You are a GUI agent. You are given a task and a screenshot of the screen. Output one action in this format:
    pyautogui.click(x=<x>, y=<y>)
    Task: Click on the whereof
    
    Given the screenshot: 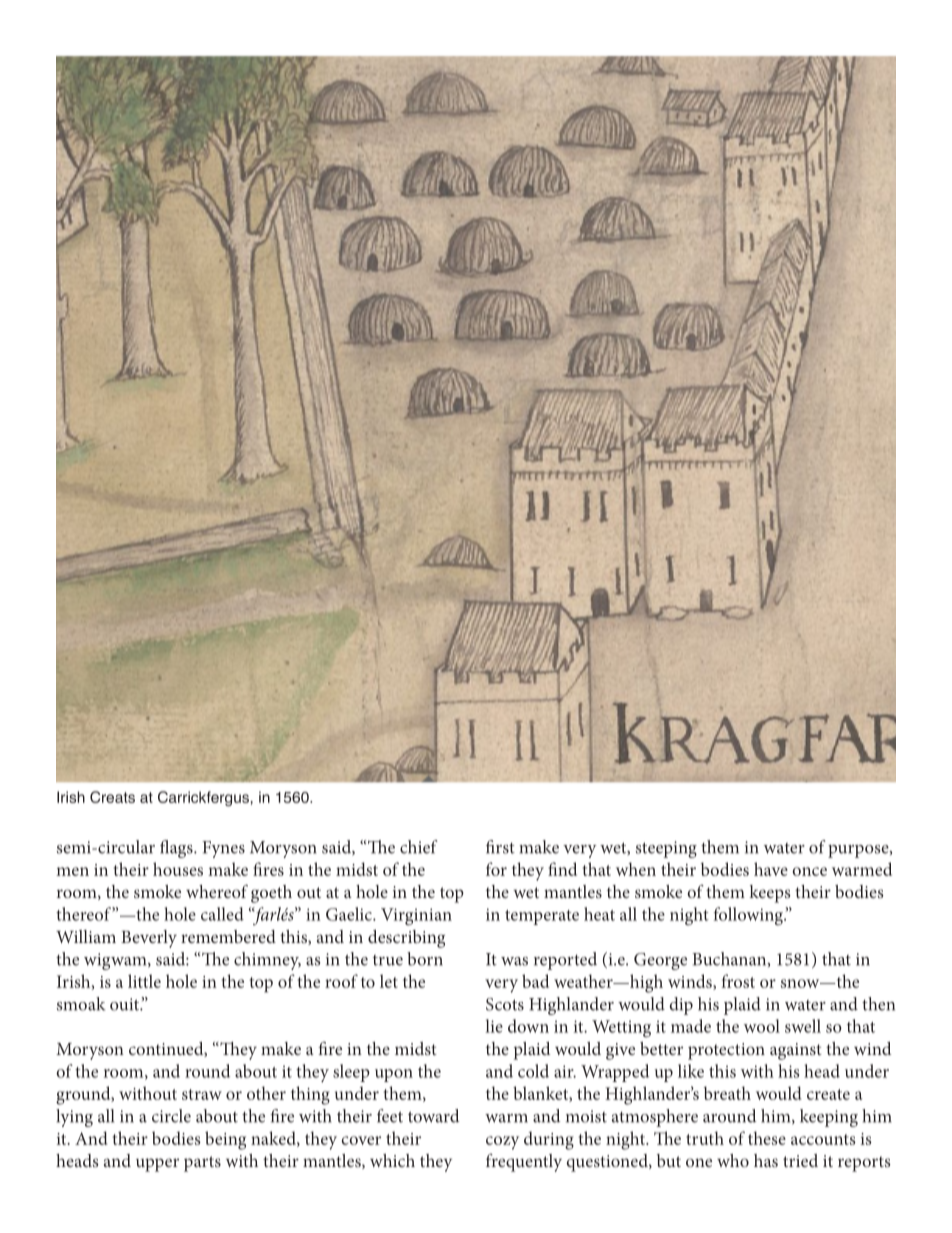 What is the action you would take?
    pyautogui.click(x=217, y=891)
